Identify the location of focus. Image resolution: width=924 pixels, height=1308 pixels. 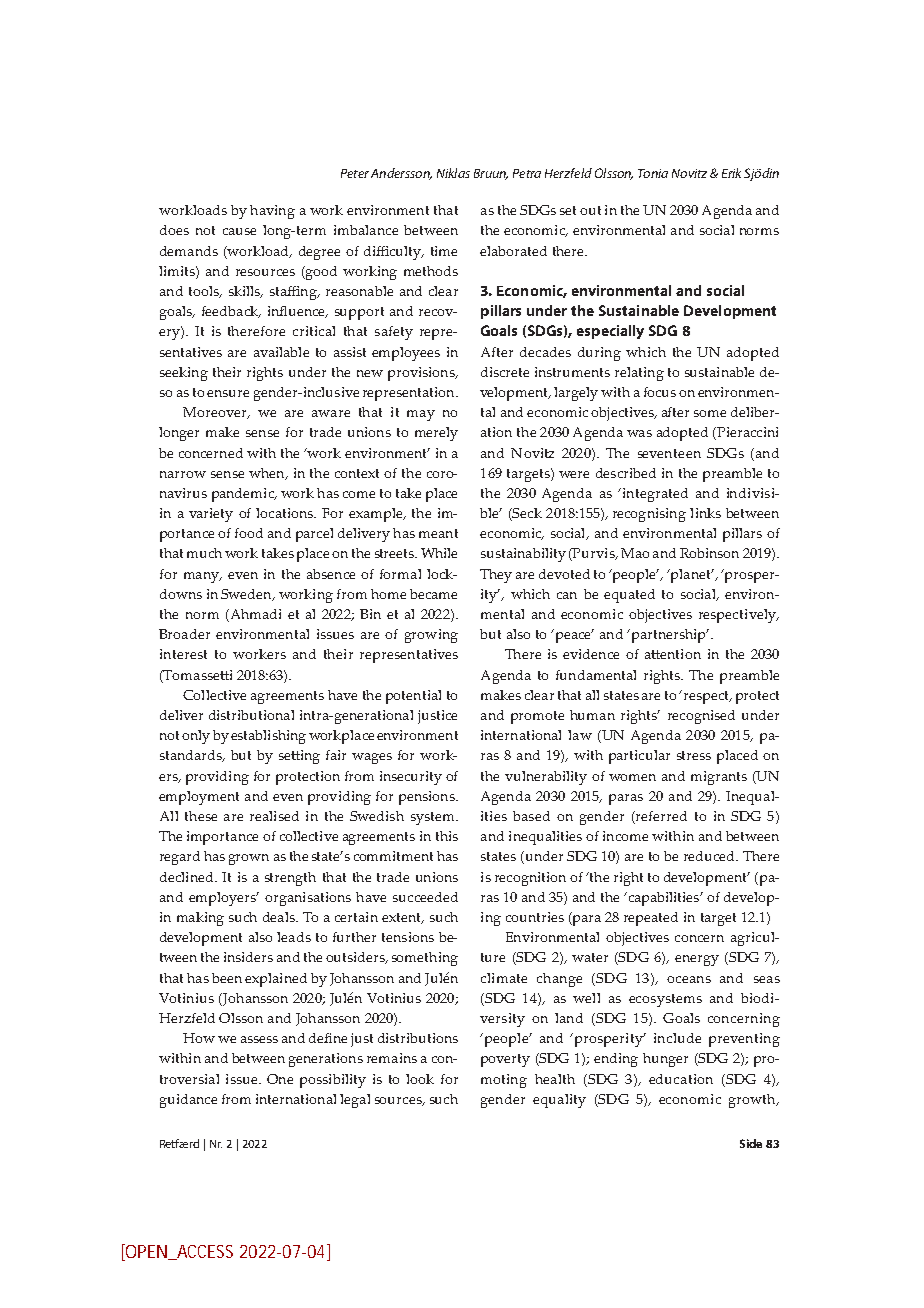
(660, 392).
